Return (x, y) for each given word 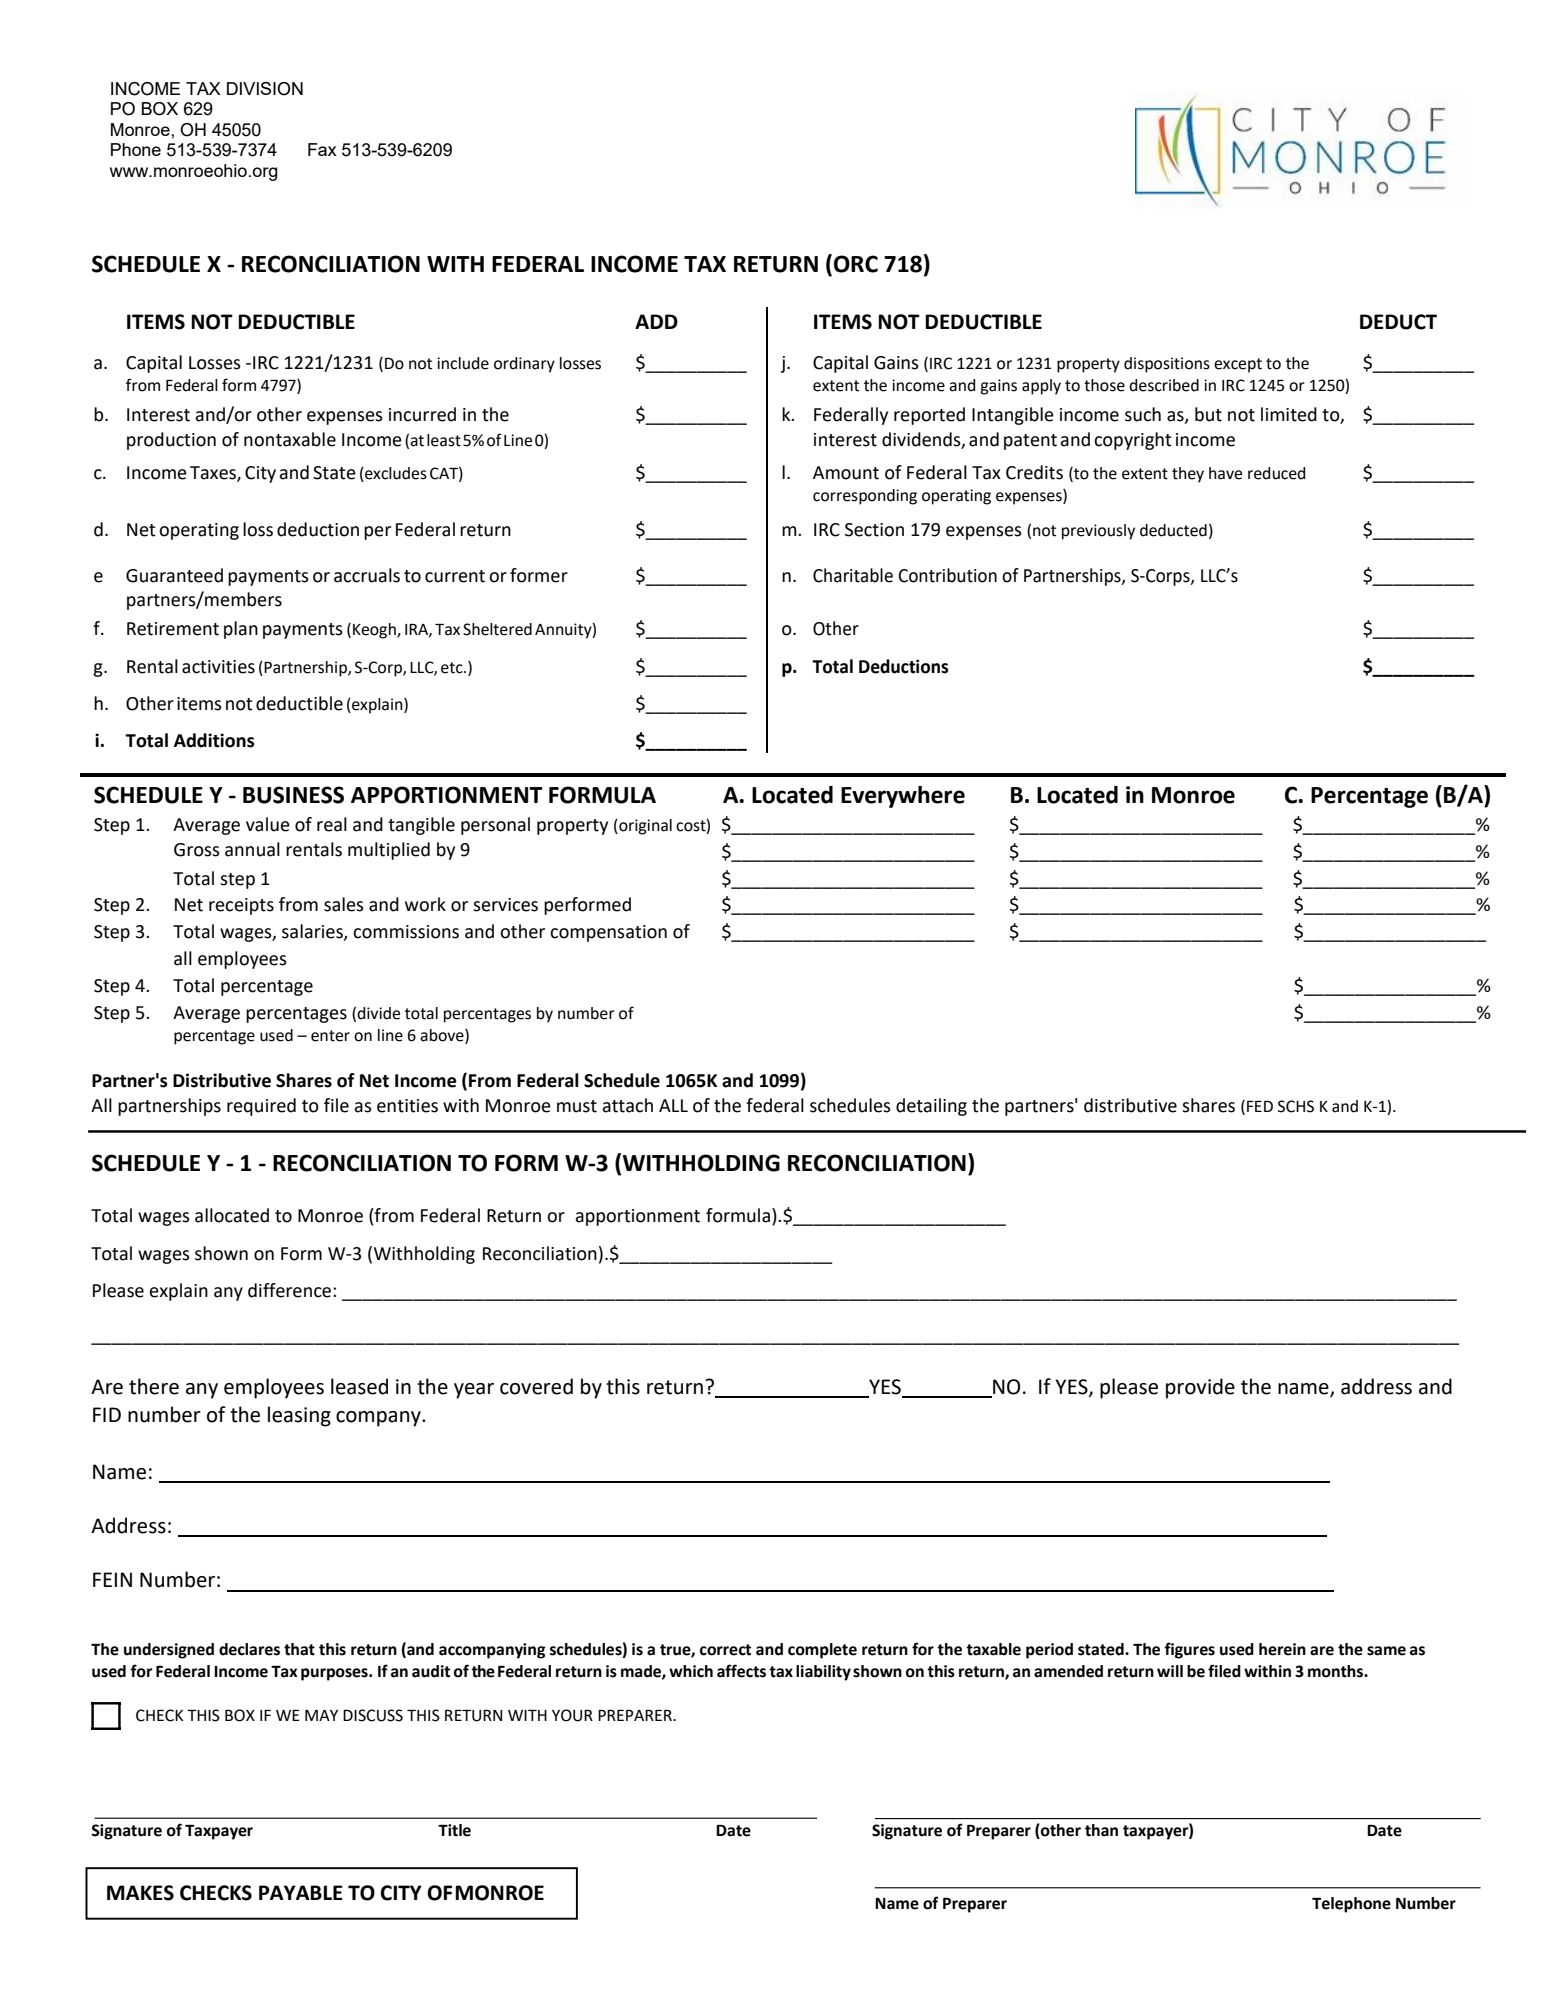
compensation (608, 933)
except (1238, 365)
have (1225, 473)
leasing (299, 1416)
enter (330, 1036)
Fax (322, 149)
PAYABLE (301, 1892)
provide (1200, 1388)
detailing (931, 1107)
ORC (856, 264)
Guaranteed (174, 575)
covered (536, 1386)
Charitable (853, 575)
